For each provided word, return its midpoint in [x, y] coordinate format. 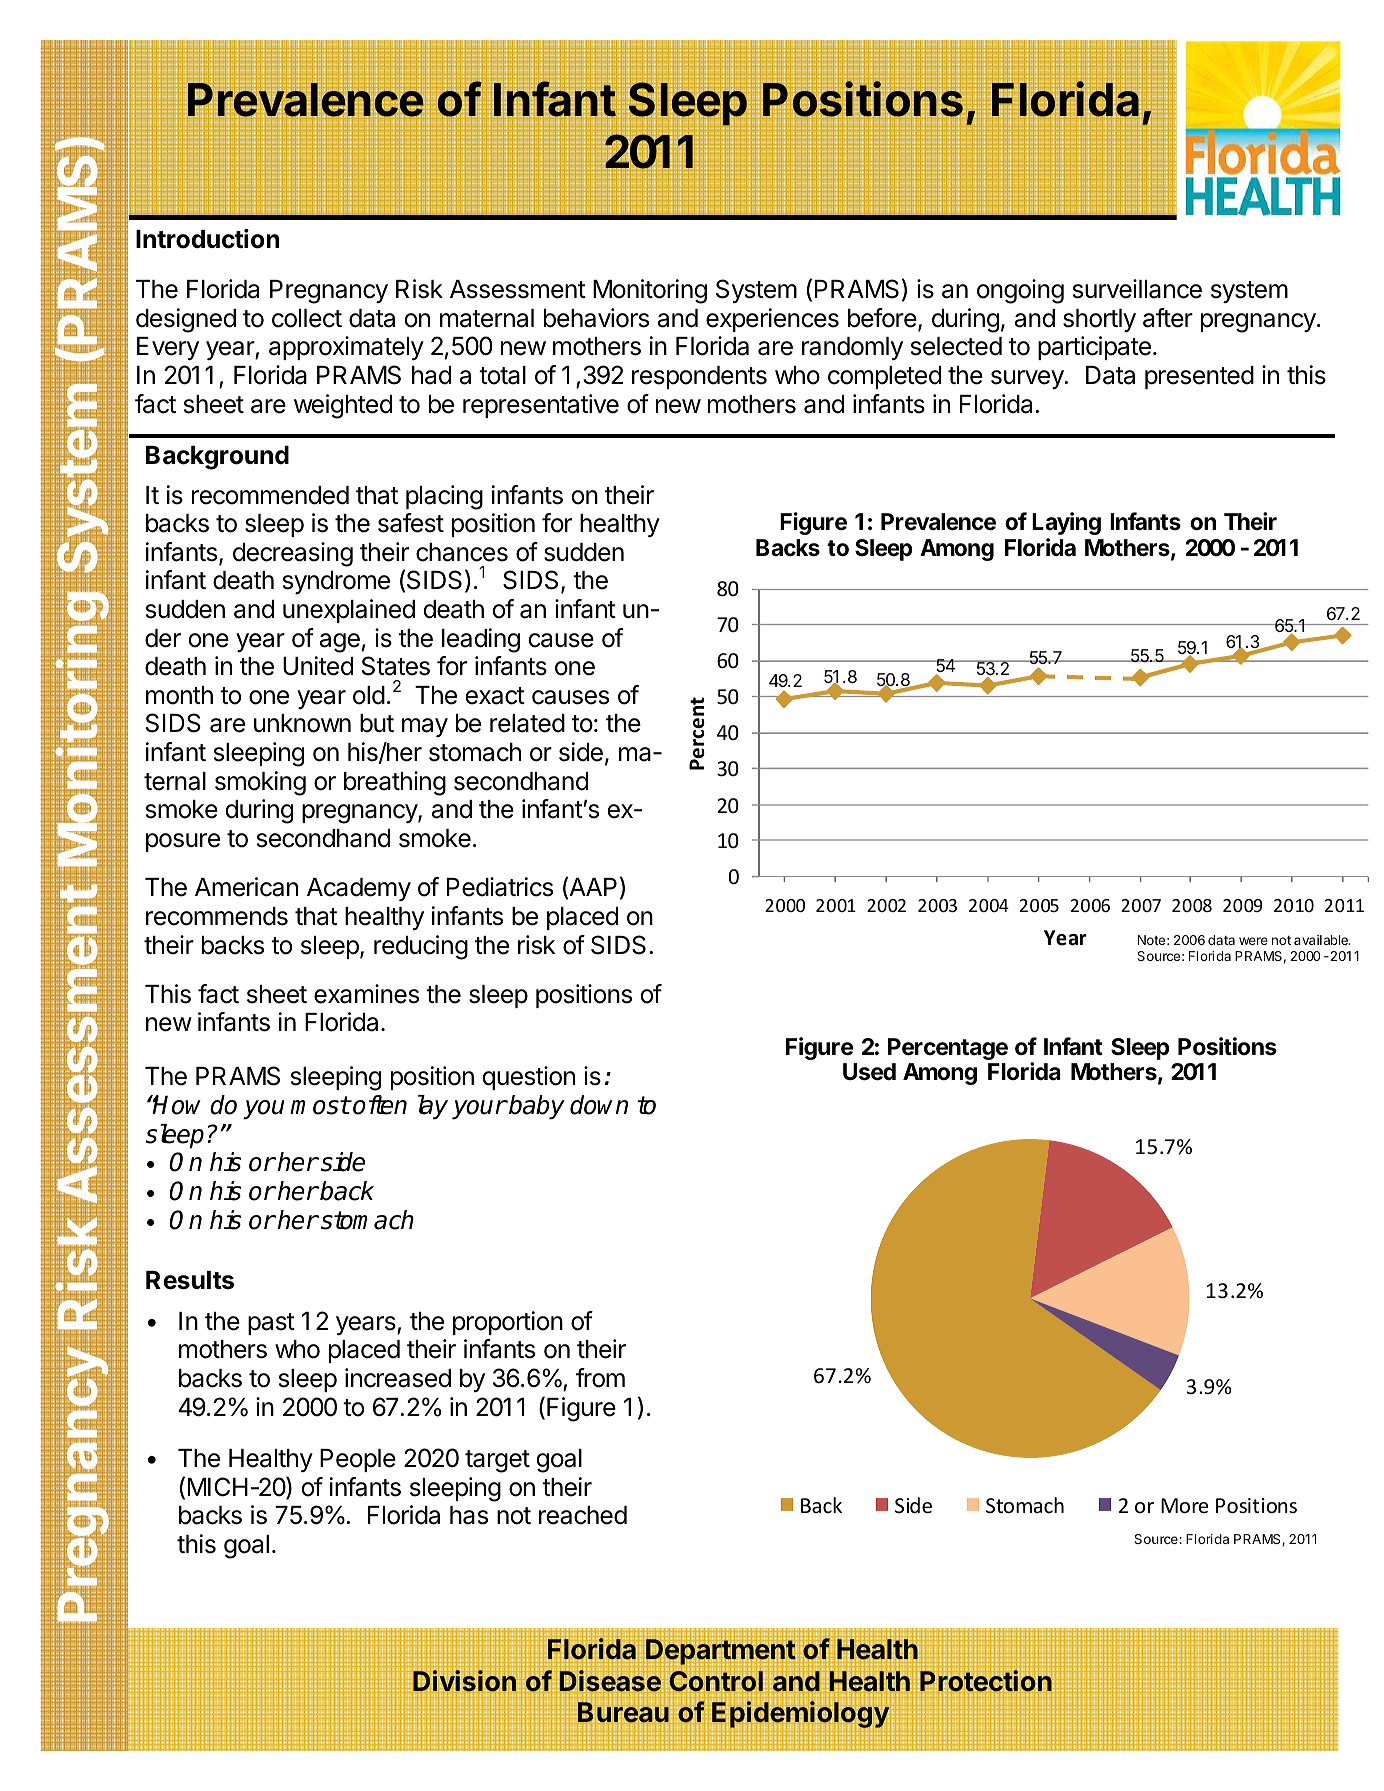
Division [464, 1680]
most [320, 1105]
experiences [772, 320]
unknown [302, 723]
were [1253, 941]
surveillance [1137, 289]
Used [869, 1072]
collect [307, 318]
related [527, 723]
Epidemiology [800, 1714]
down [599, 1105]
